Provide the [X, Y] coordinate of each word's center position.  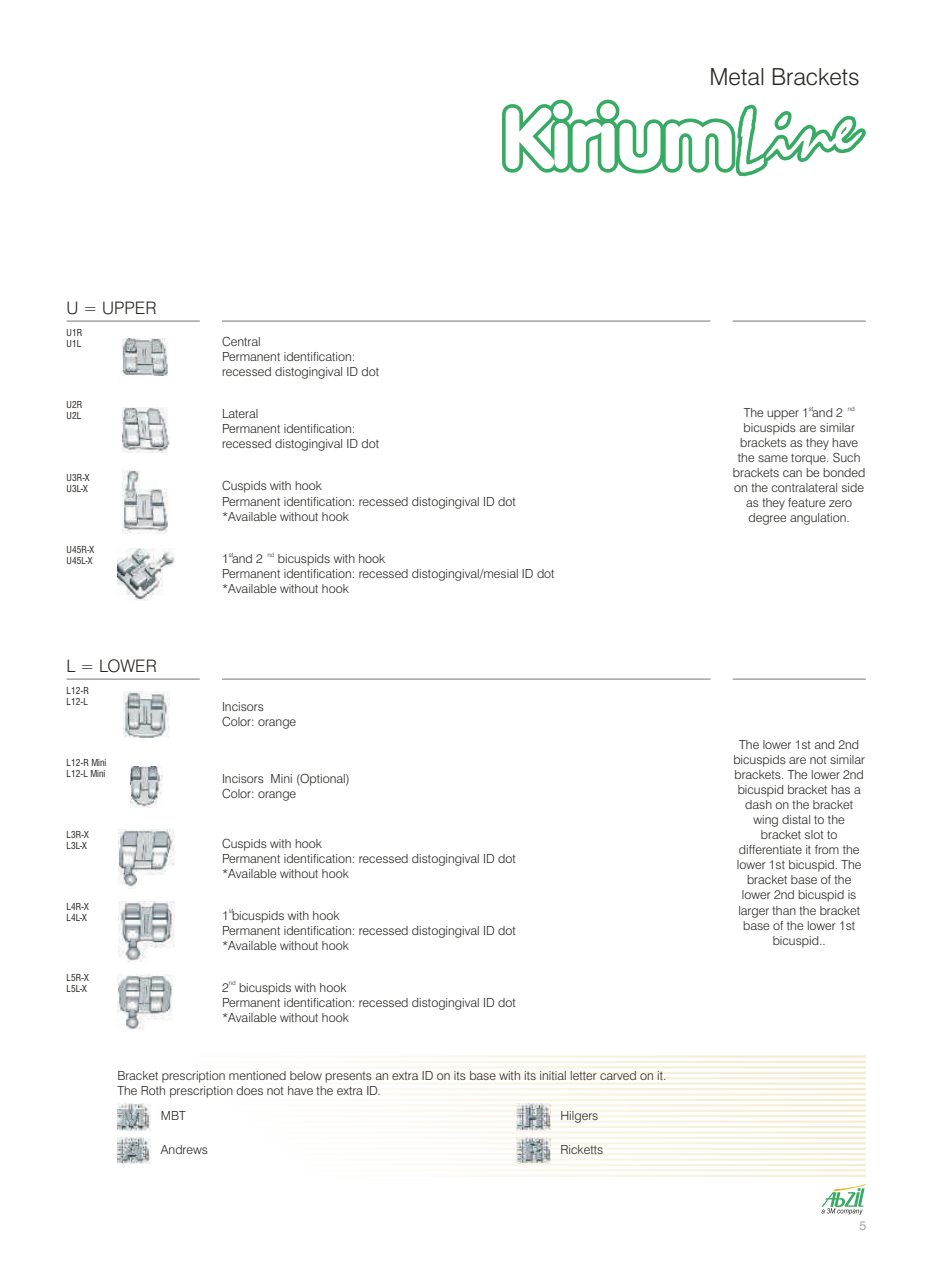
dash [758, 804]
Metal [737, 77]
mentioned [257, 1075]
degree [767, 519]
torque [809, 459]
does [249, 1090]
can [792, 473]
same [773, 458]
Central [241, 341]
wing [765, 821]
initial [553, 1075]
